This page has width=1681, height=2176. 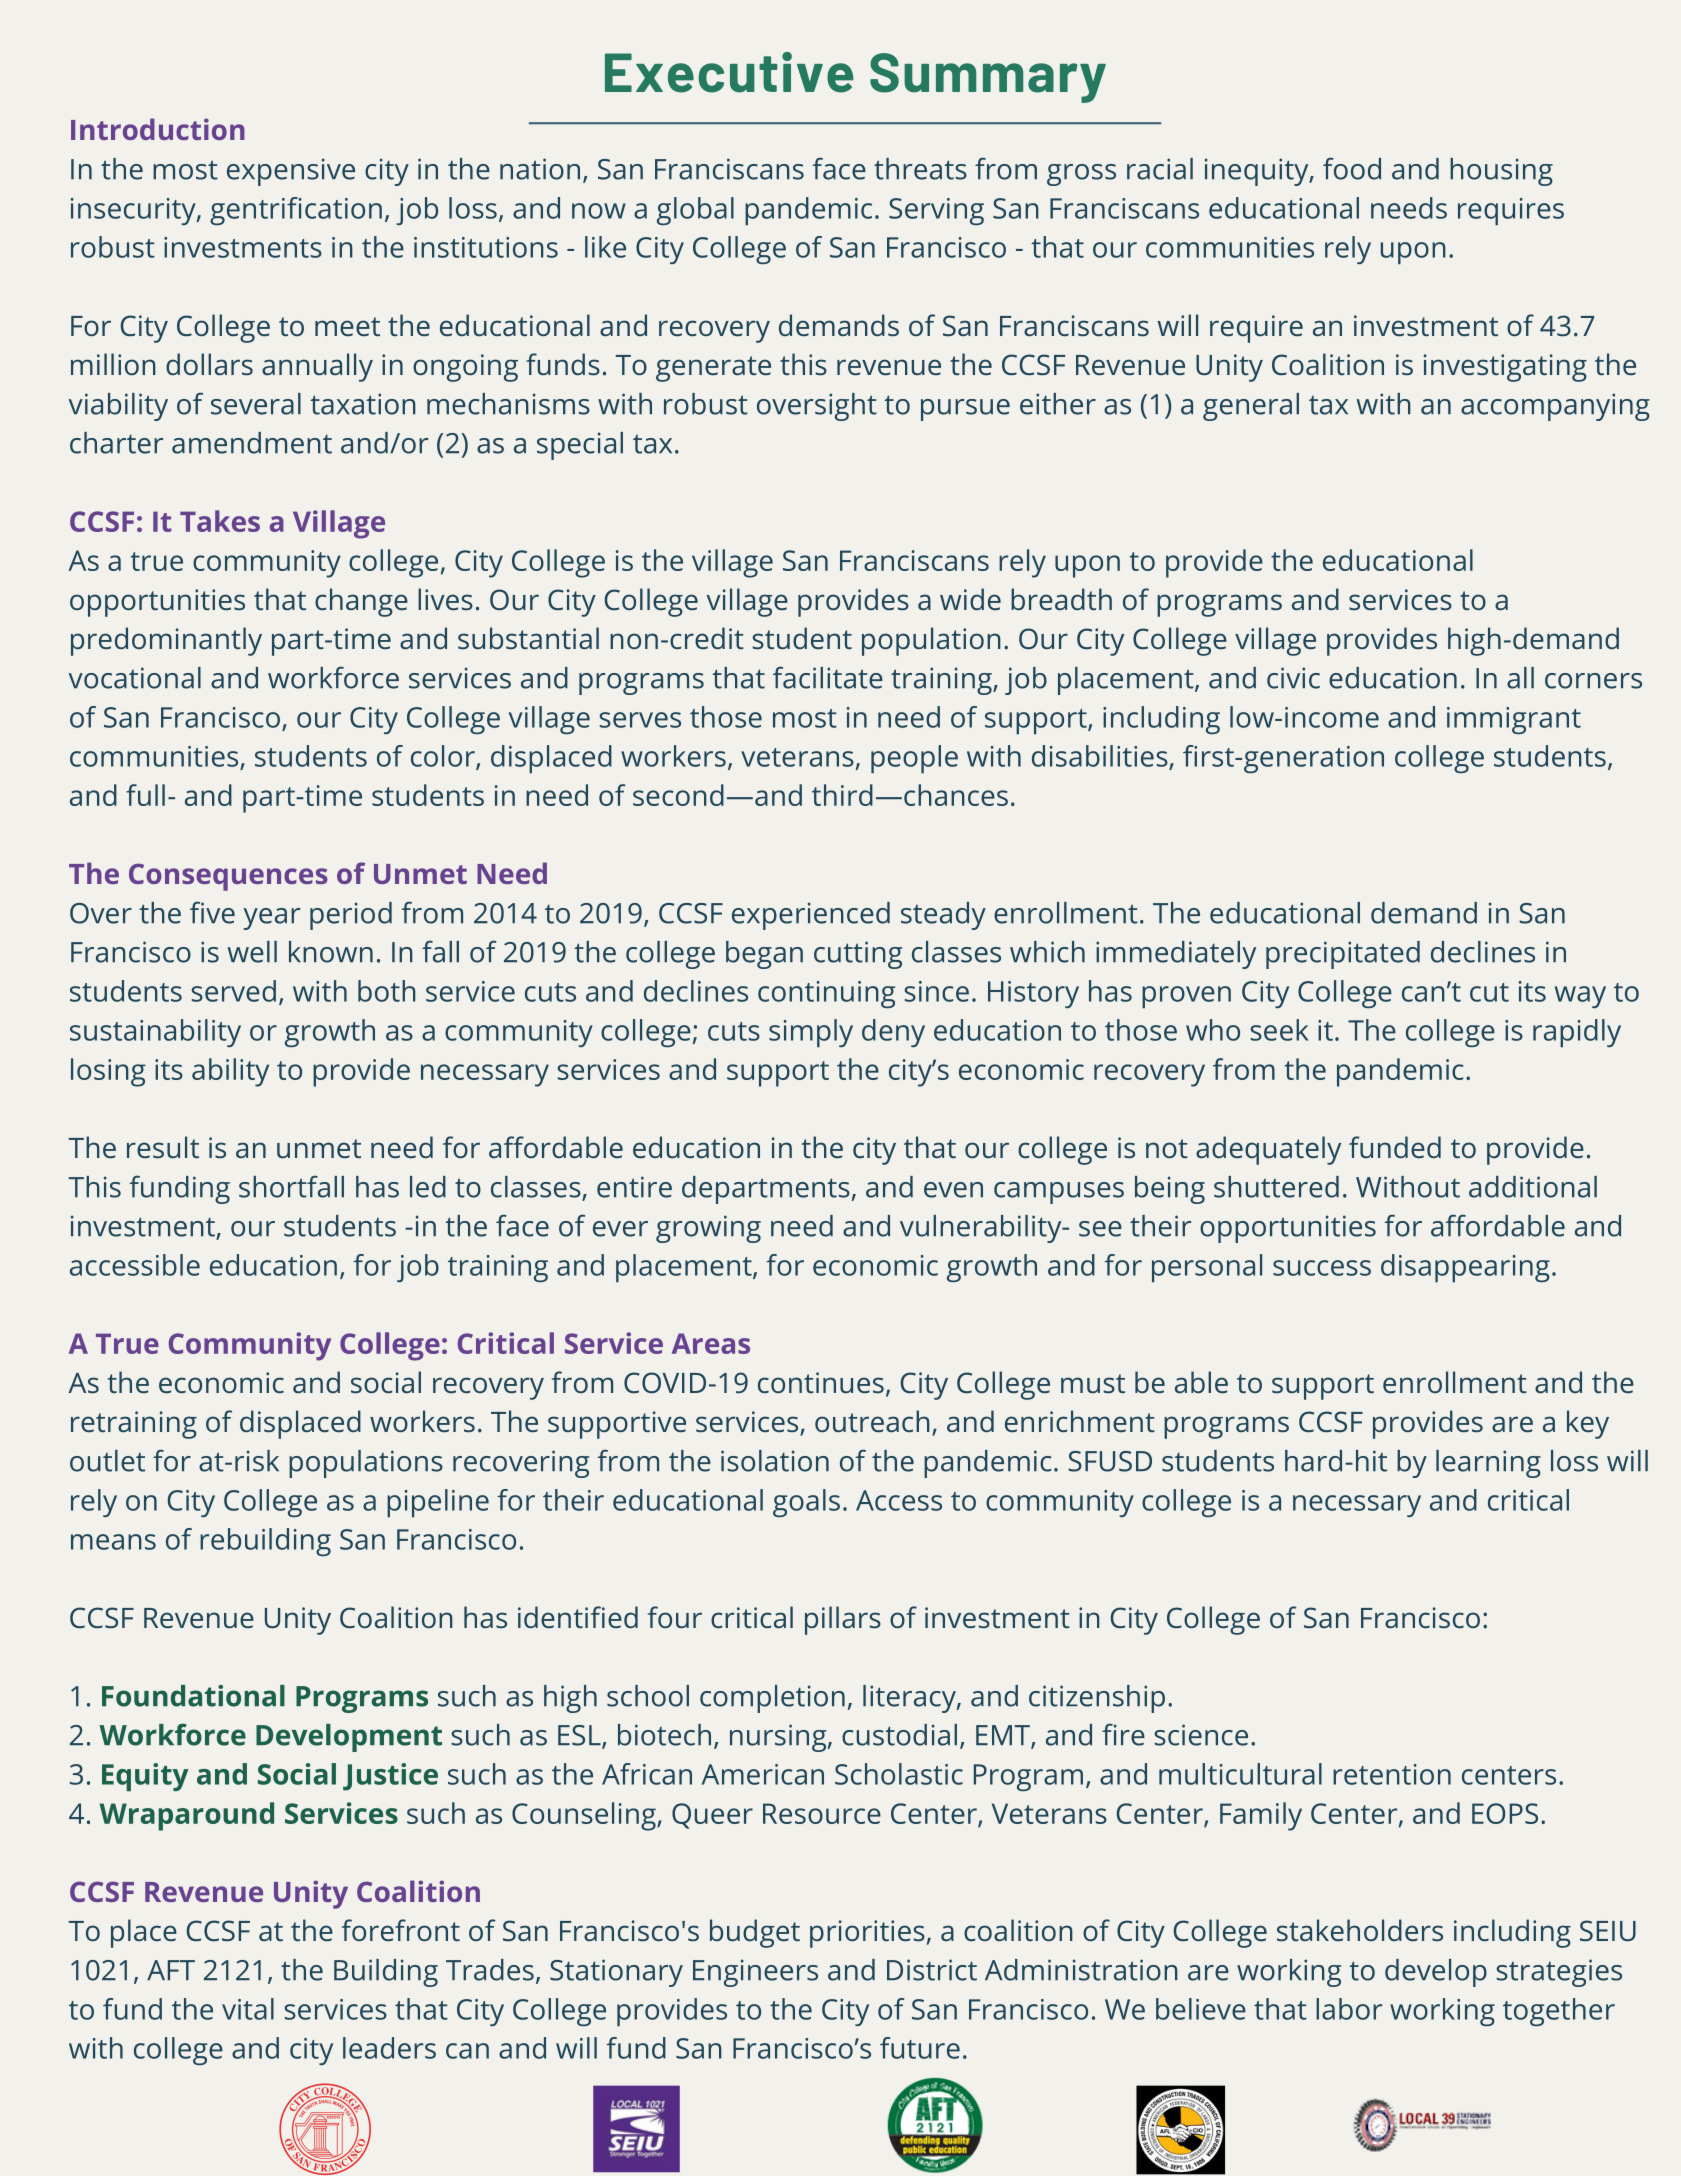 What do you see at coordinates (920, 169) in the page?
I see `threats` at bounding box center [920, 169].
